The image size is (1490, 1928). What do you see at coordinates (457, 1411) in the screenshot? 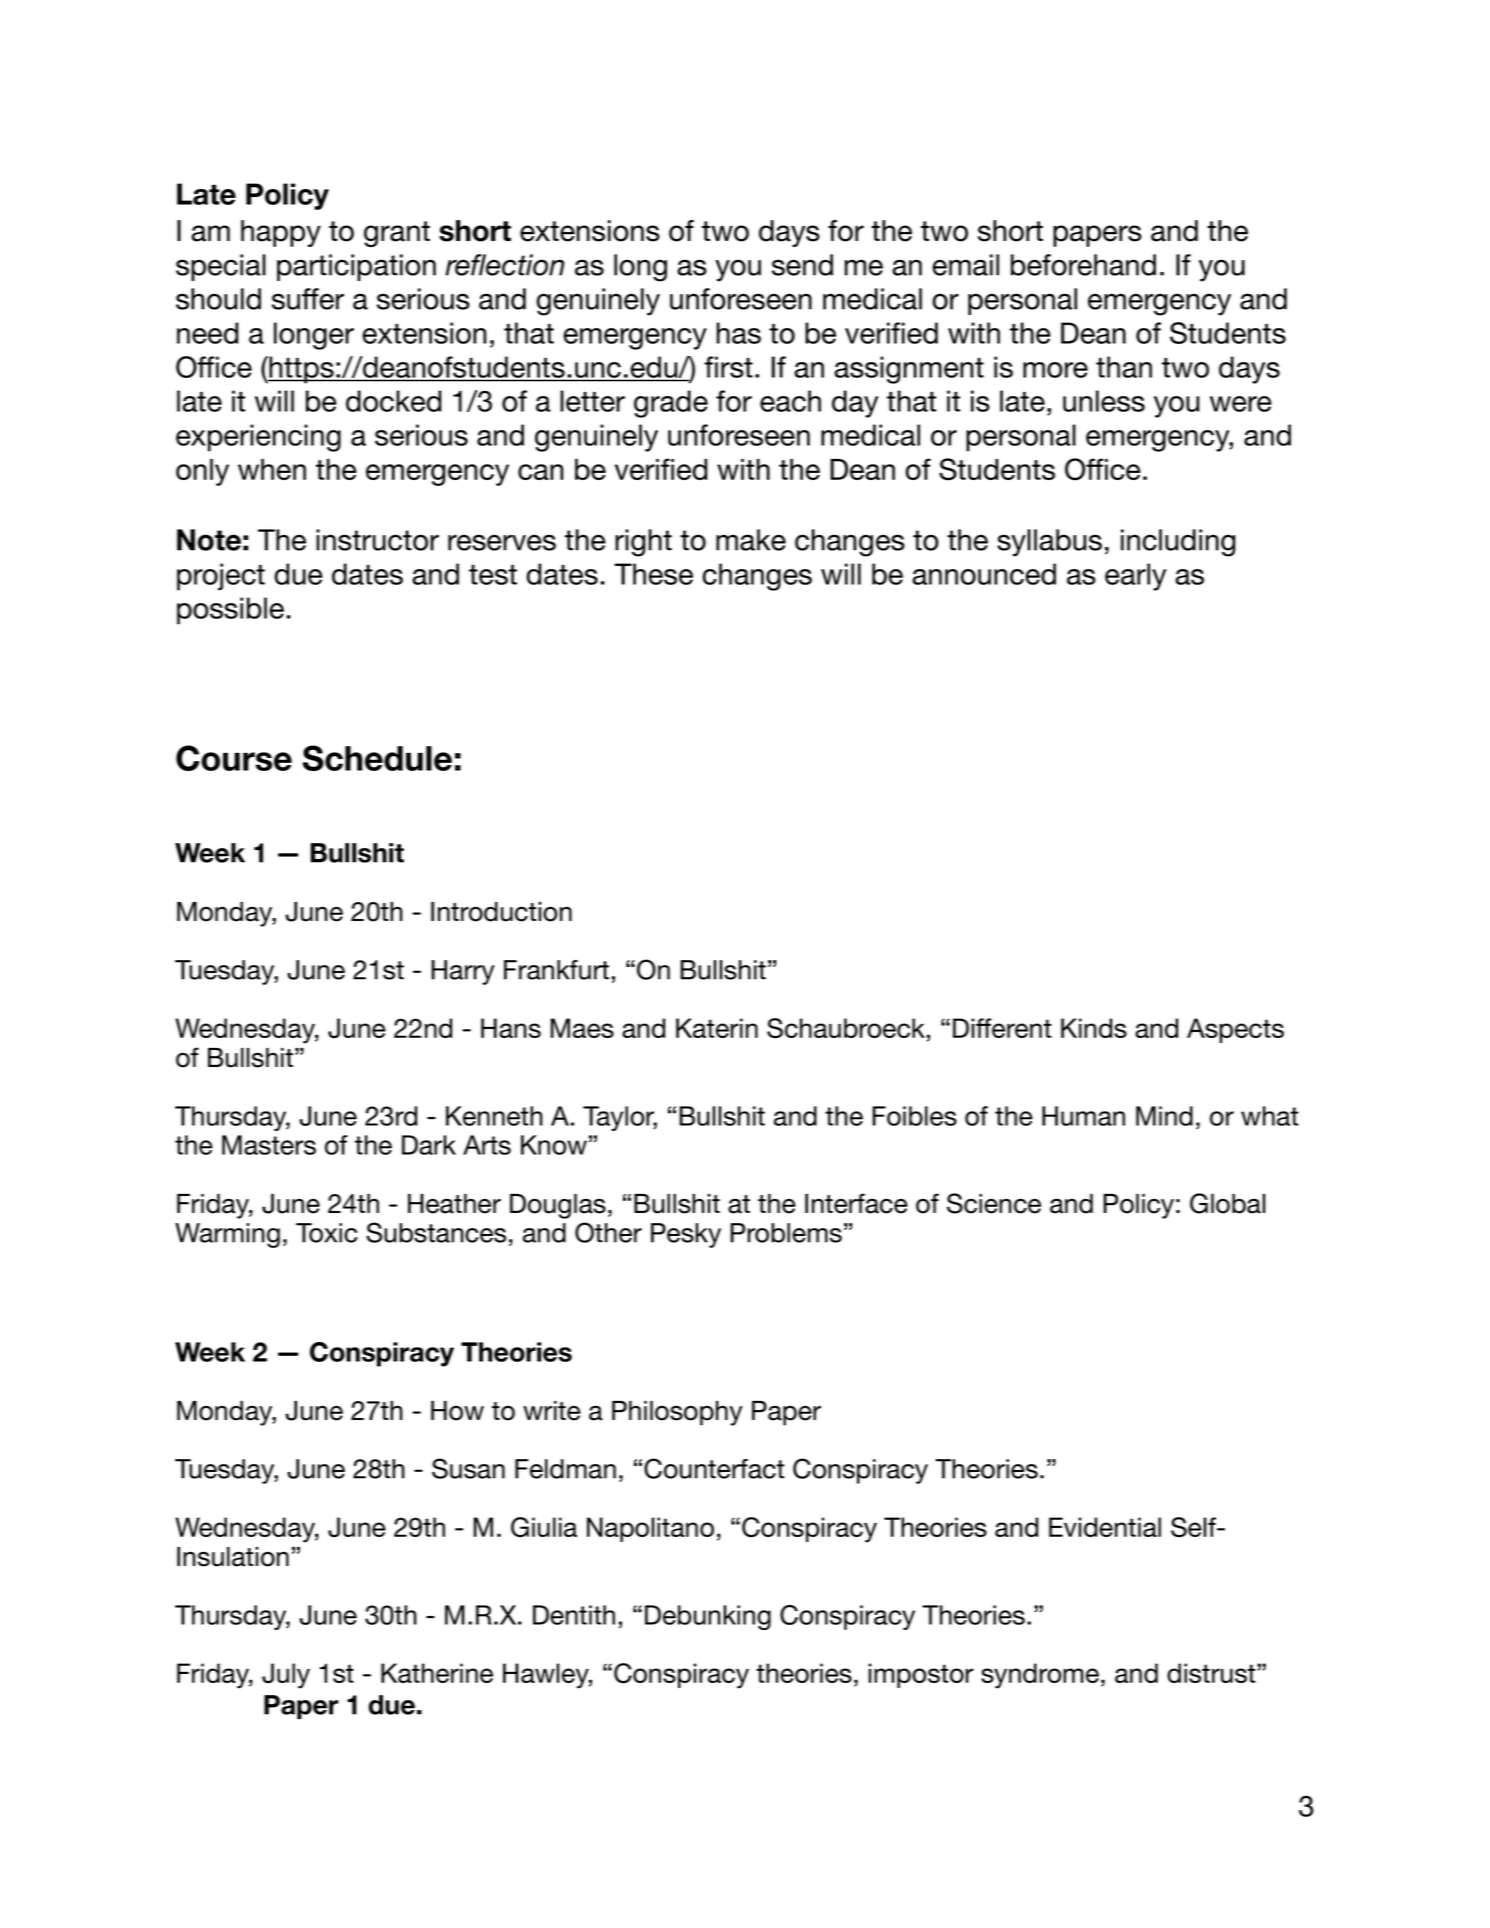
I see `How` at bounding box center [457, 1411].
